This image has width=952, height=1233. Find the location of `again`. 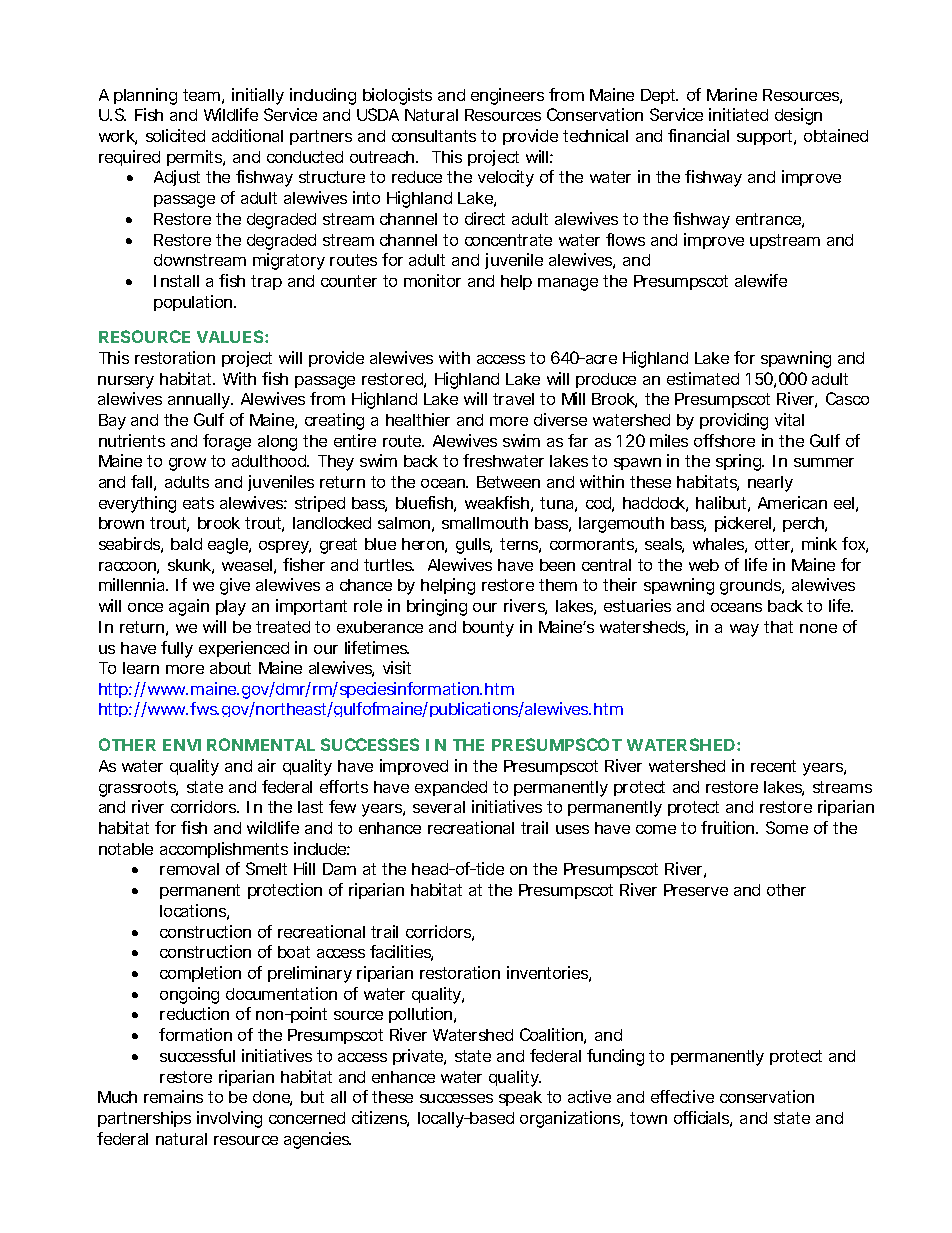

again is located at coordinates (189, 607).
